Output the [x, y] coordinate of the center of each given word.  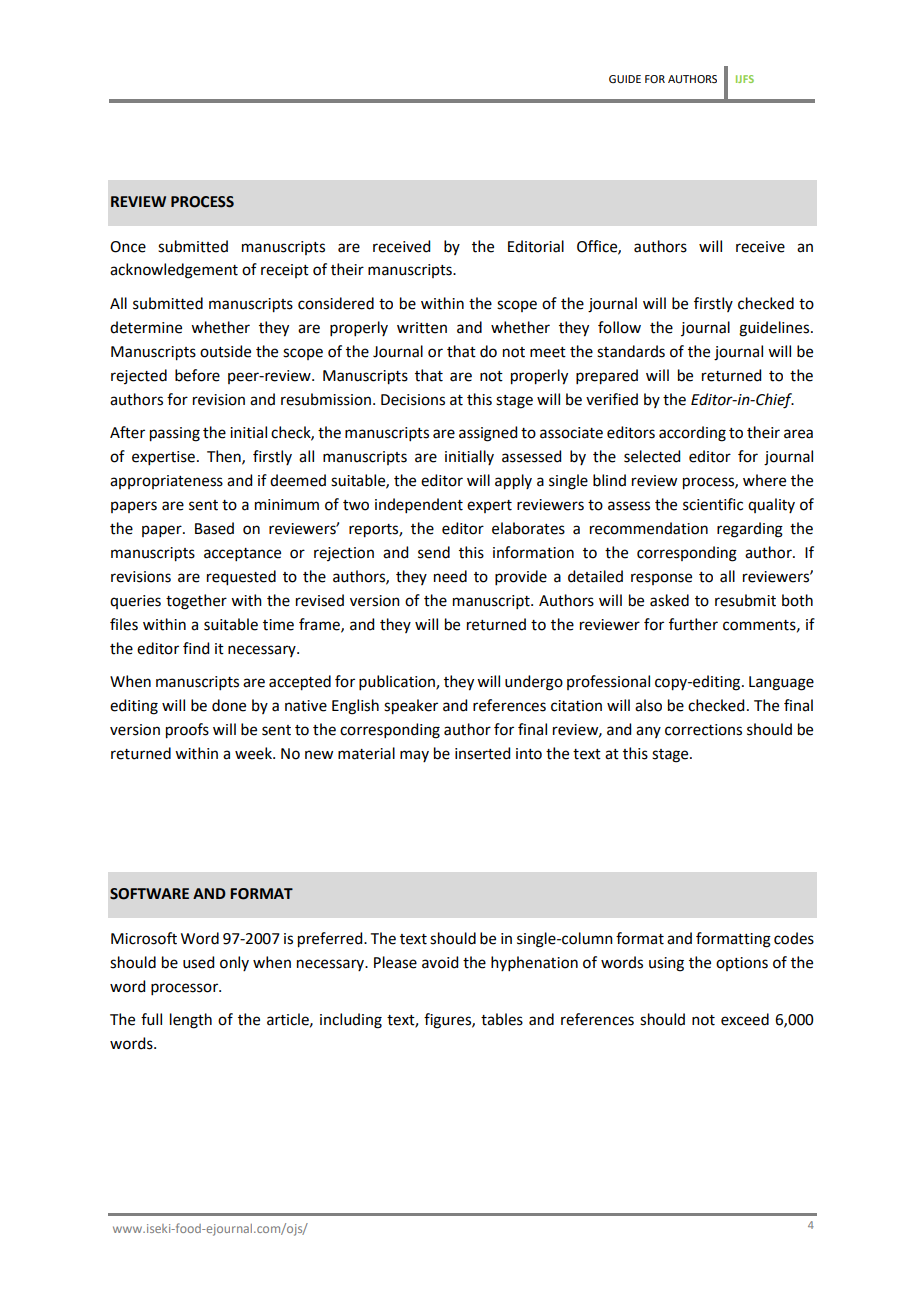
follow [619, 327]
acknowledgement [174, 271]
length [191, 1021]
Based [214, 528]
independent [419, 505]
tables [502, 1019]
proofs [187, 731]
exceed [745, 1019]
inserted [482, 753]
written [422, 328]
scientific [713, 504]
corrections [703, 730]
